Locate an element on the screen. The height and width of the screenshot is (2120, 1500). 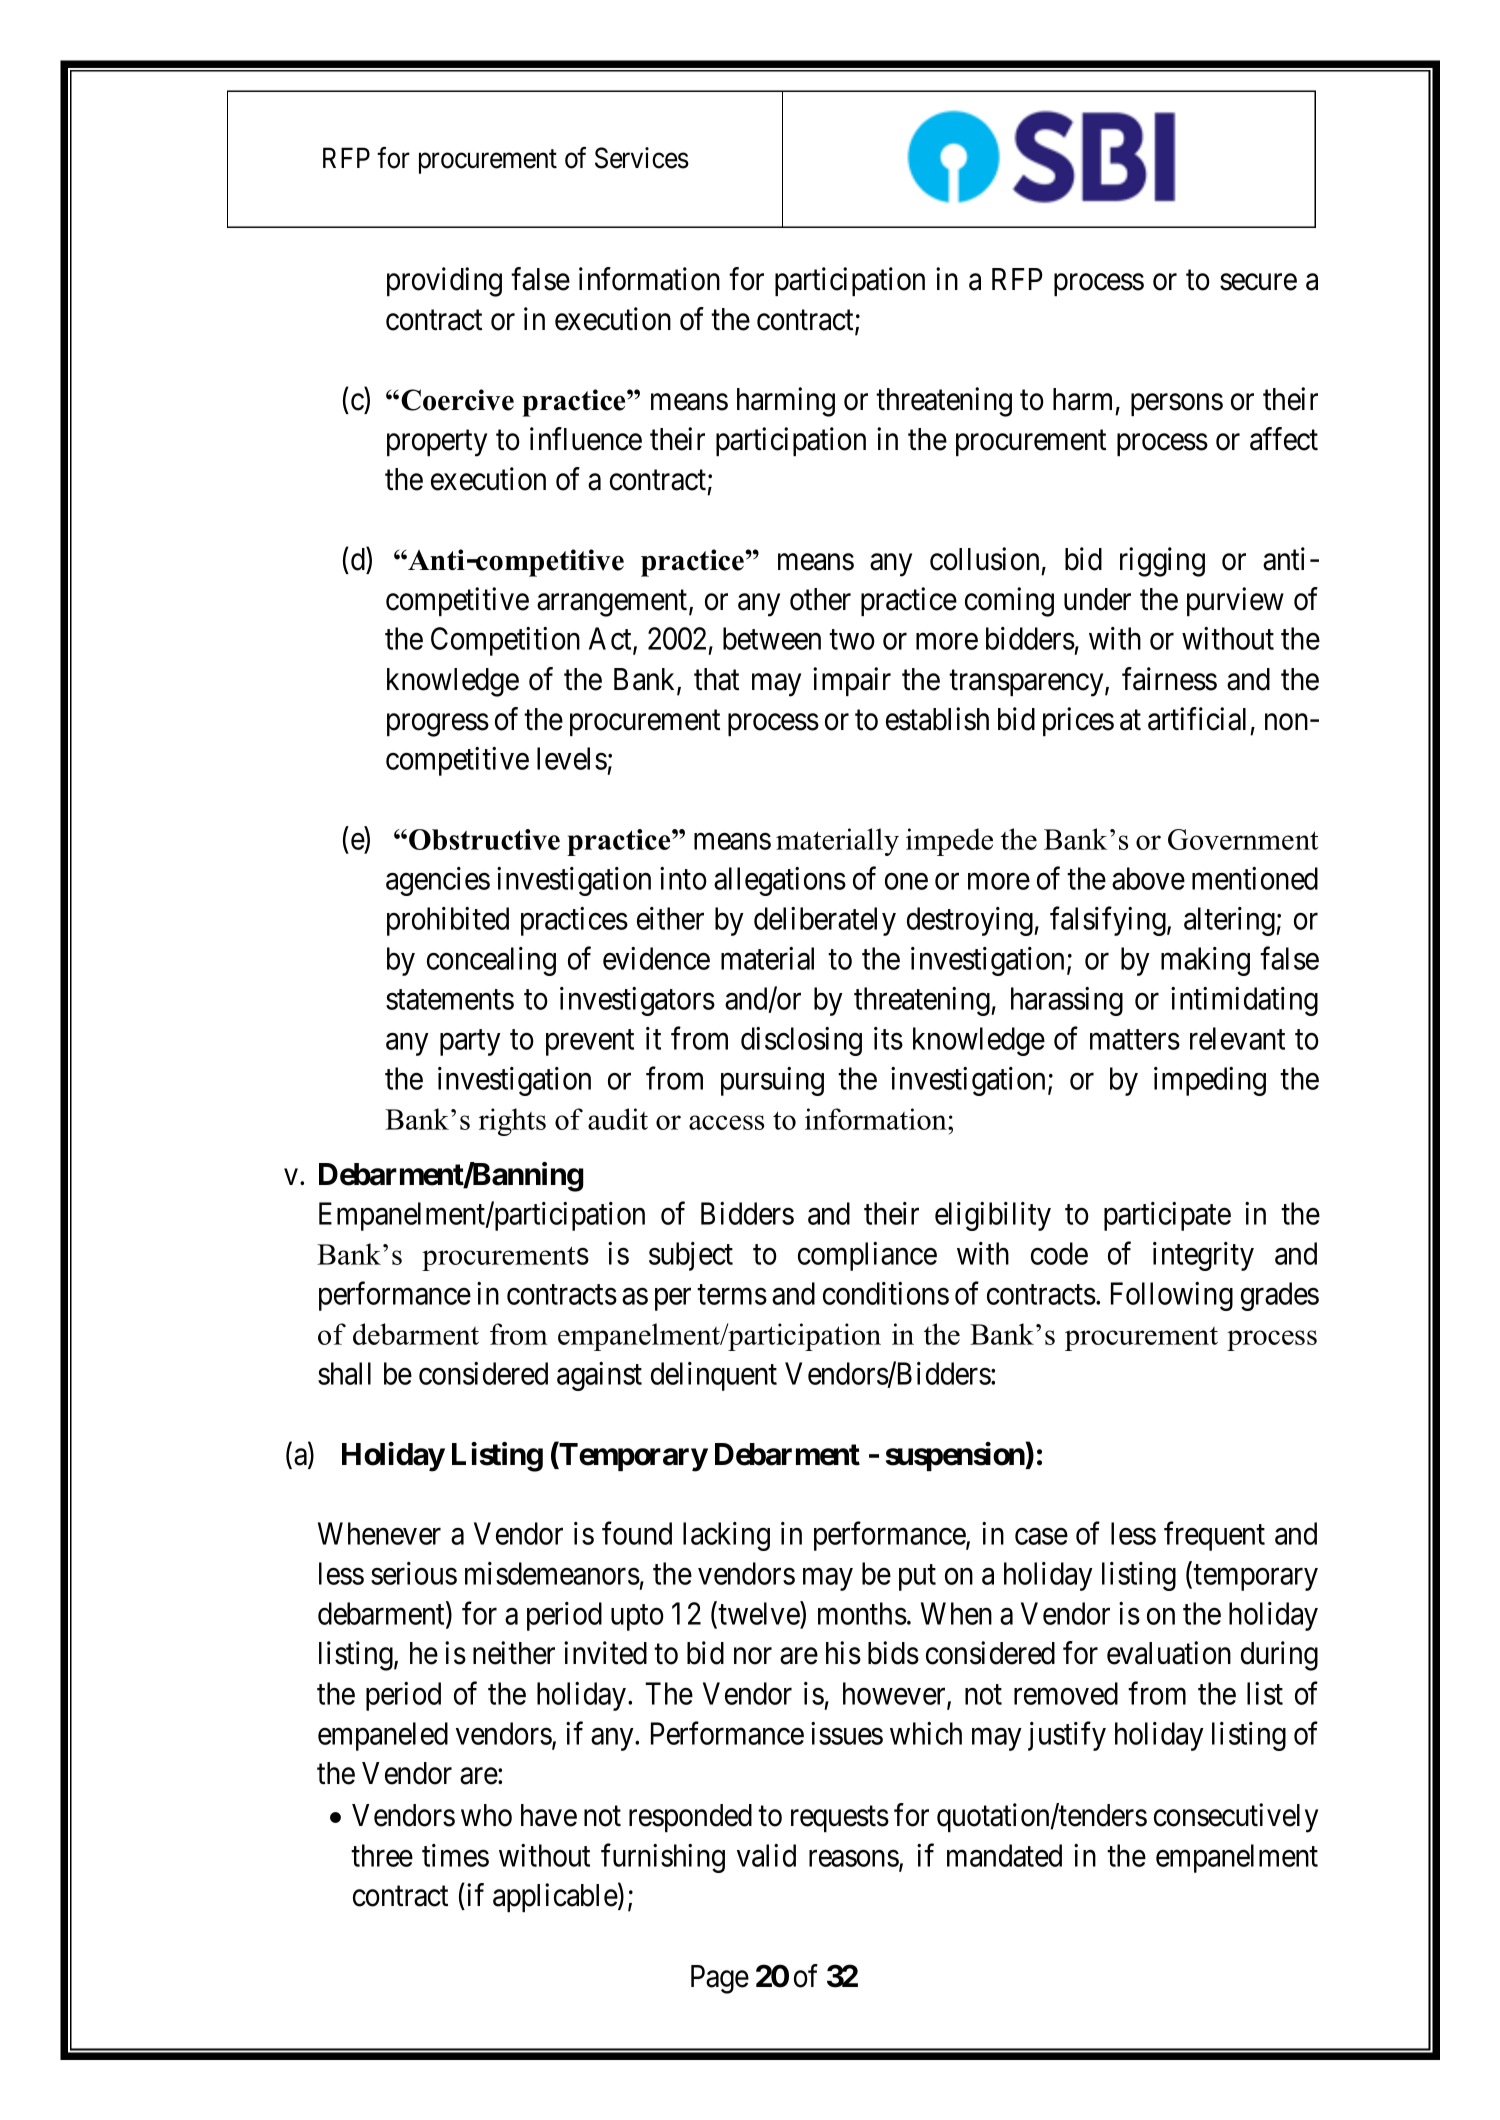
secure is located at coordinates (1258, 282).
